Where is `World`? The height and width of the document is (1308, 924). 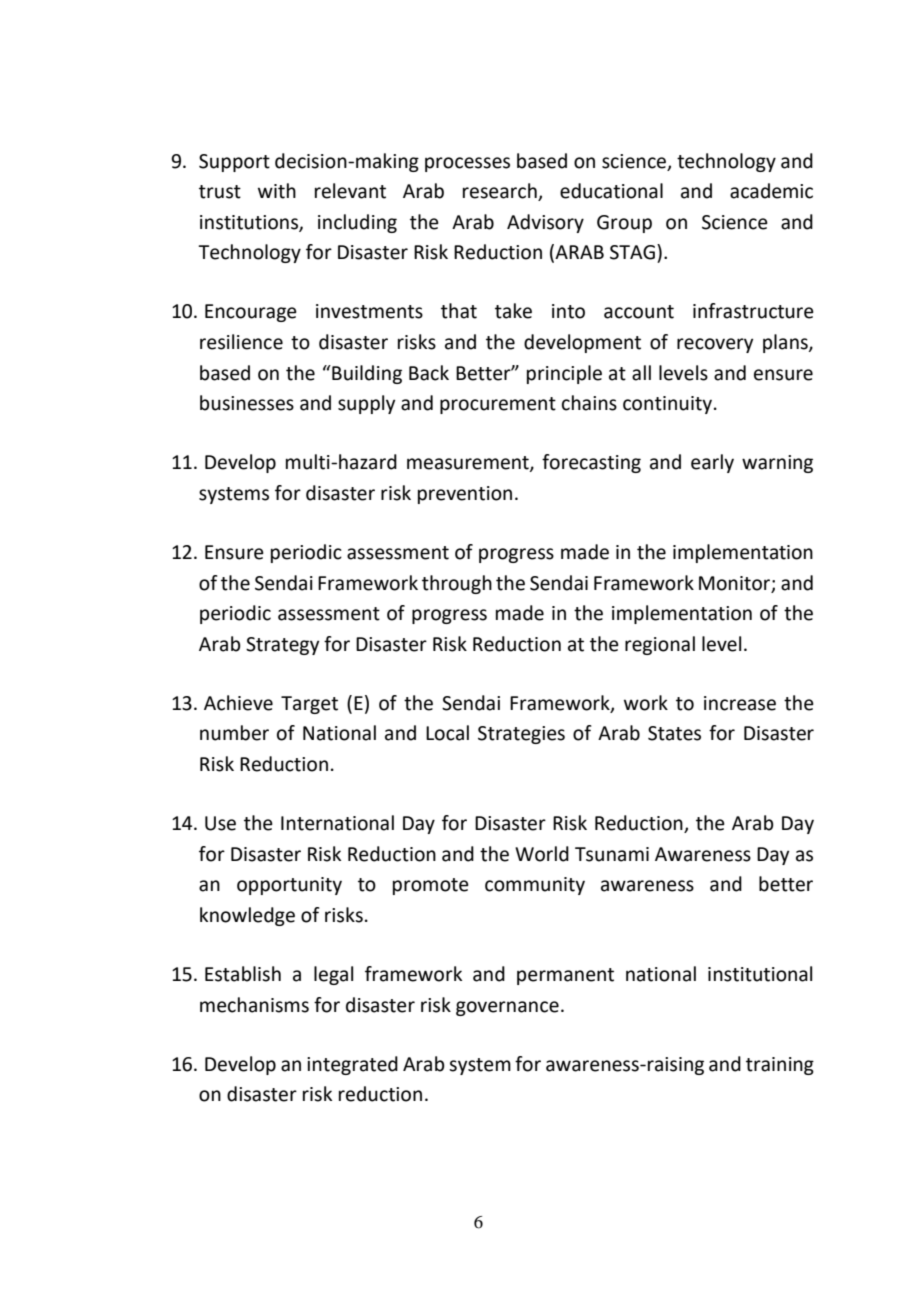 World is located at coordinates (542, 854).
